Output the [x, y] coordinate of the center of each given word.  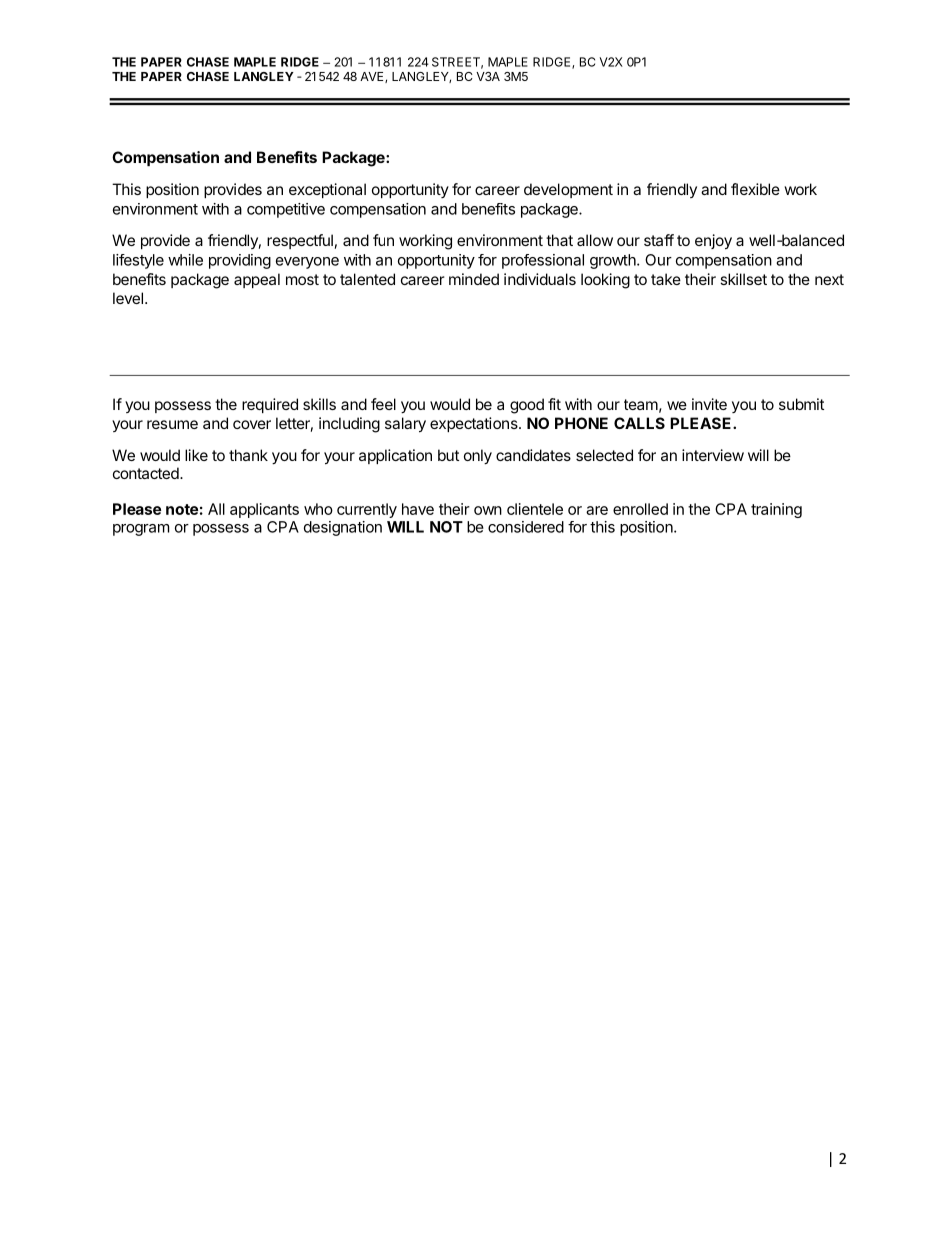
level [128, 298]
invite [709, 404]
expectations [475, 424]
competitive [286, 210]
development [568, 190]
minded [474, 279]
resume [172, 424]
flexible [755, 189]
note [182, 509]
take [666, 279]
